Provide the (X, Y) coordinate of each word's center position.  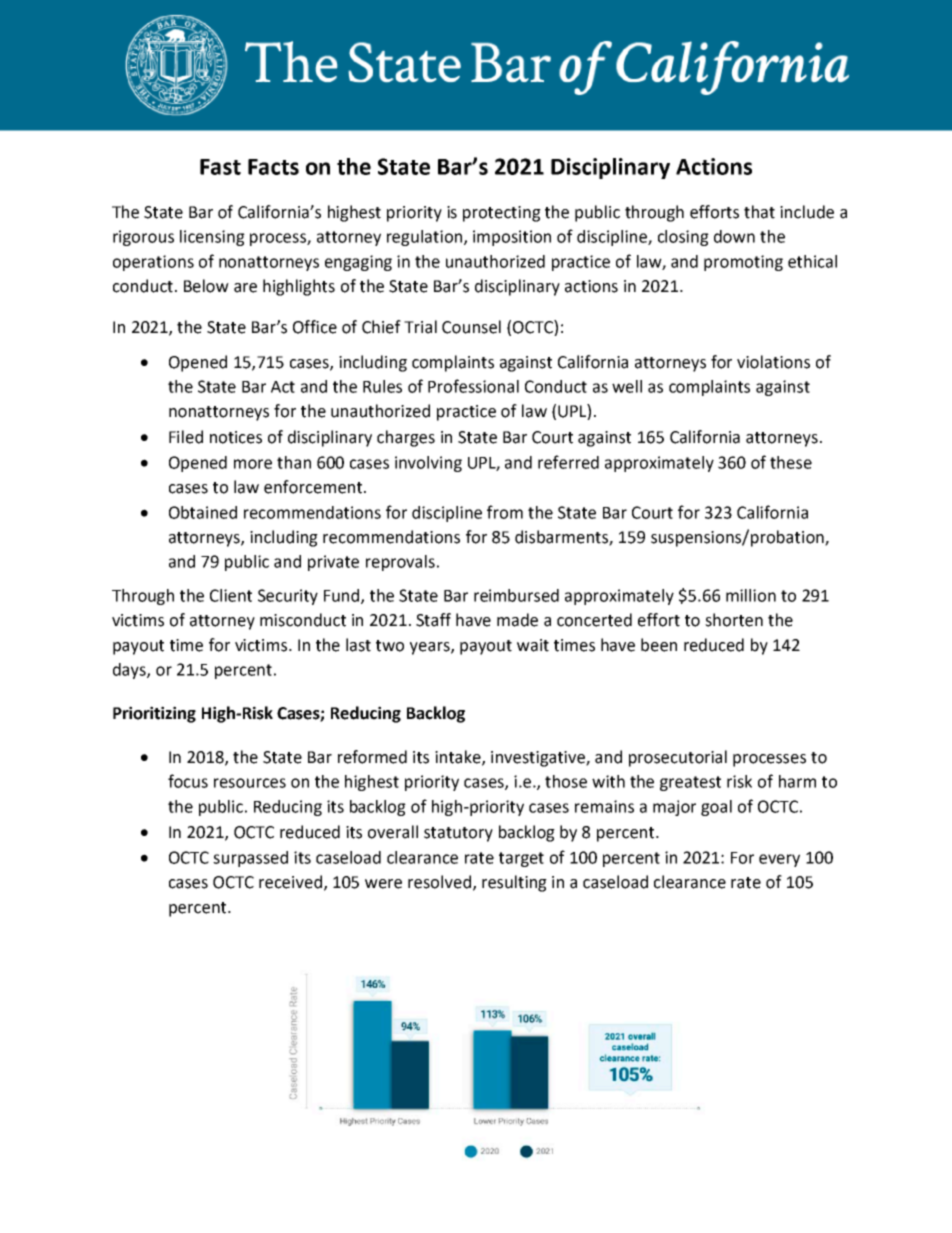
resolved (439, 882)
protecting (502, 214)
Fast (220, 167)
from (505, 512)
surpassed (250, 859)
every (779, 860)
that (759, 212)
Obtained (203, 512)
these (791, 462)
